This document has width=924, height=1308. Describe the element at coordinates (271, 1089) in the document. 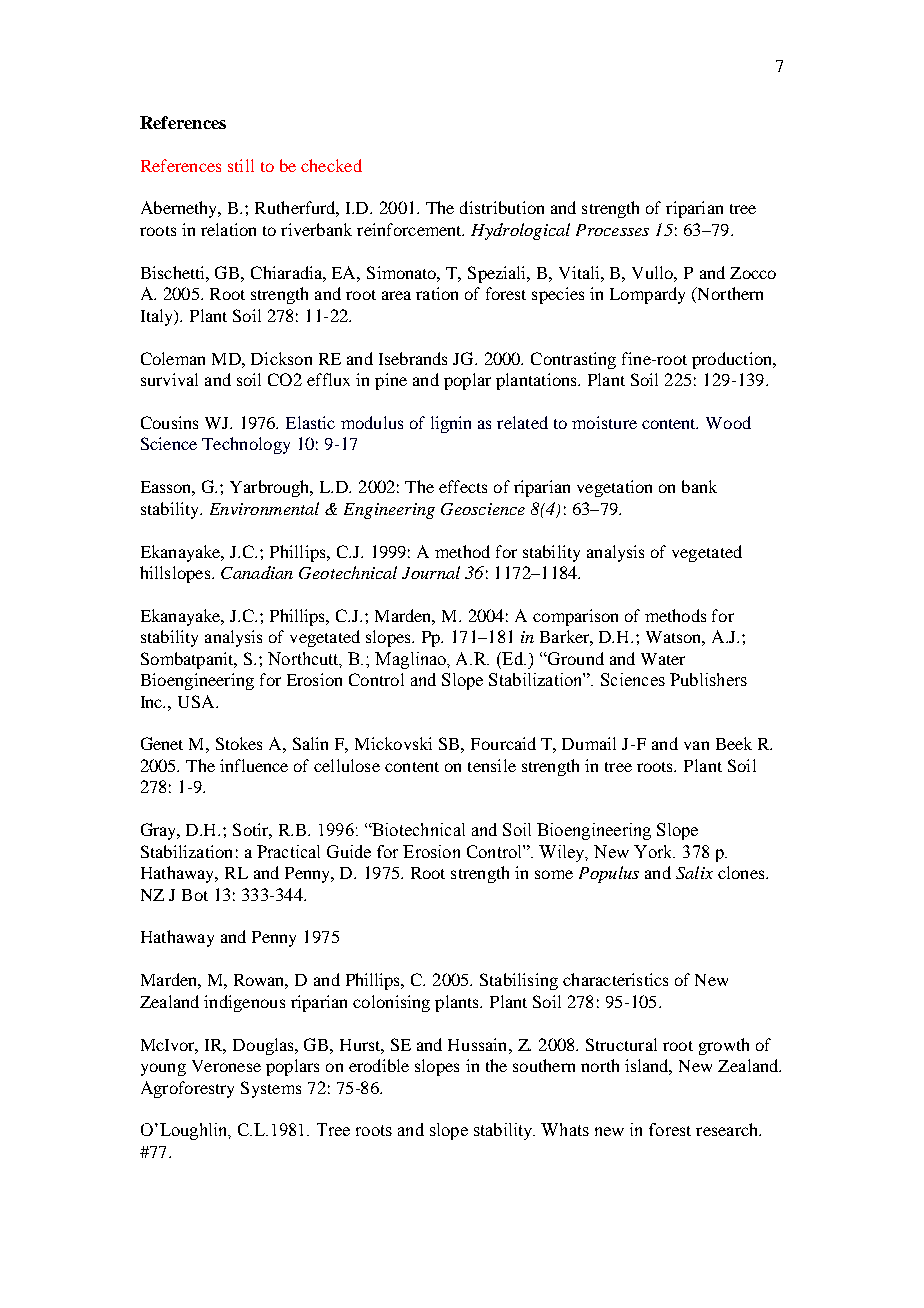

I see `Systems` at that location.
